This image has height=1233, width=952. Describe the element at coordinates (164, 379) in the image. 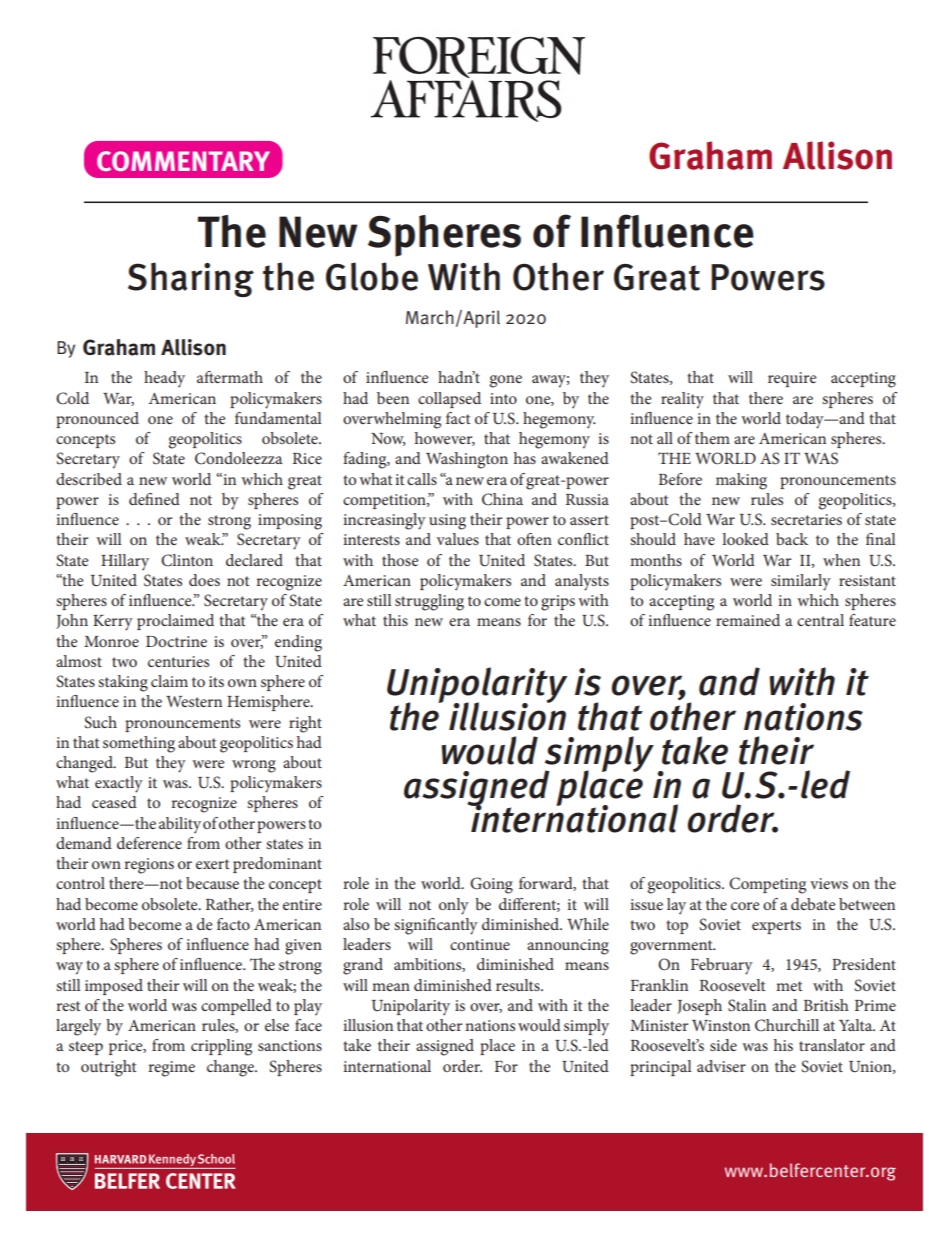

I see `heady` at that location.
